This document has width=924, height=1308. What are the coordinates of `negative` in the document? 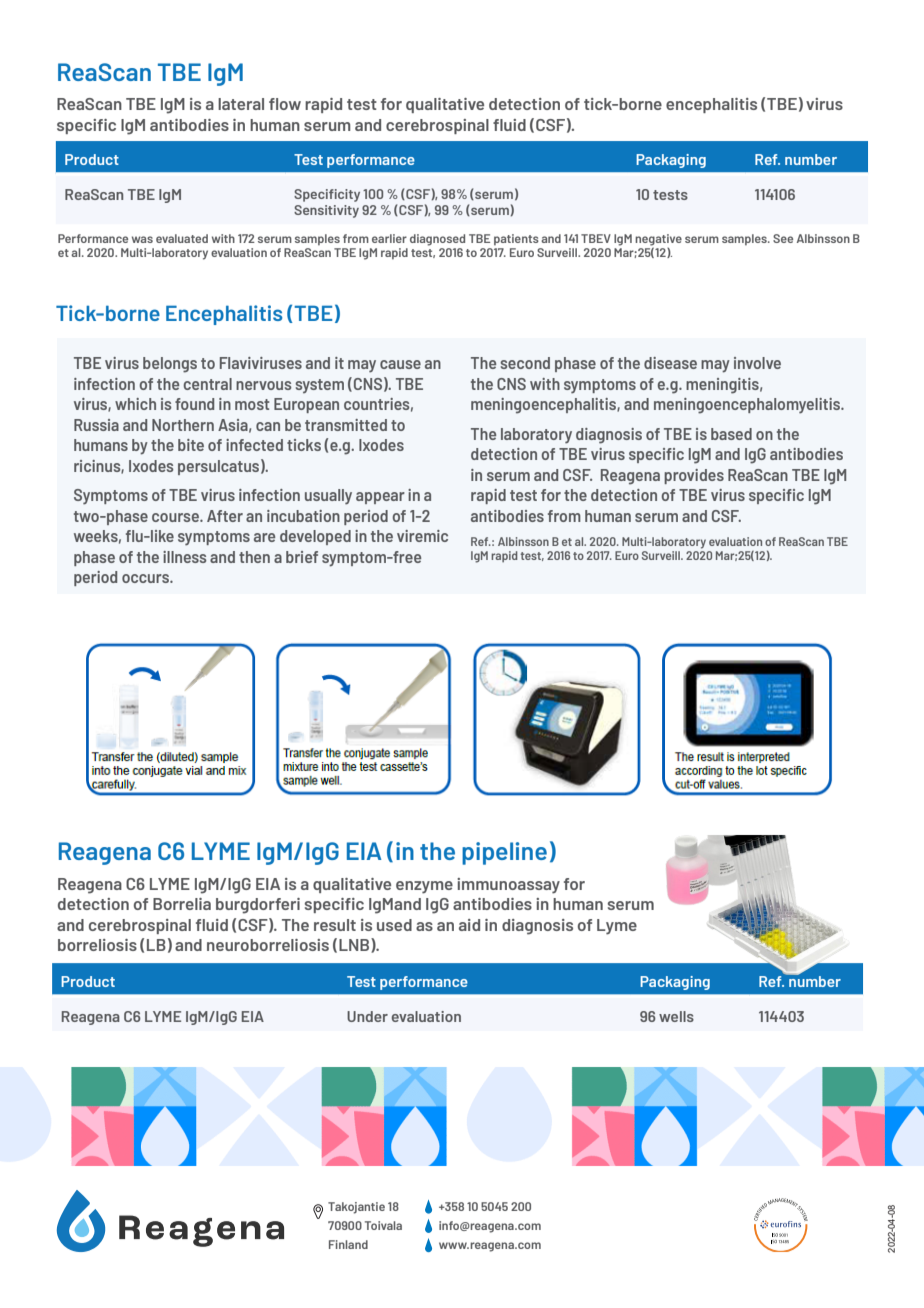 It's located at (658, 240).
